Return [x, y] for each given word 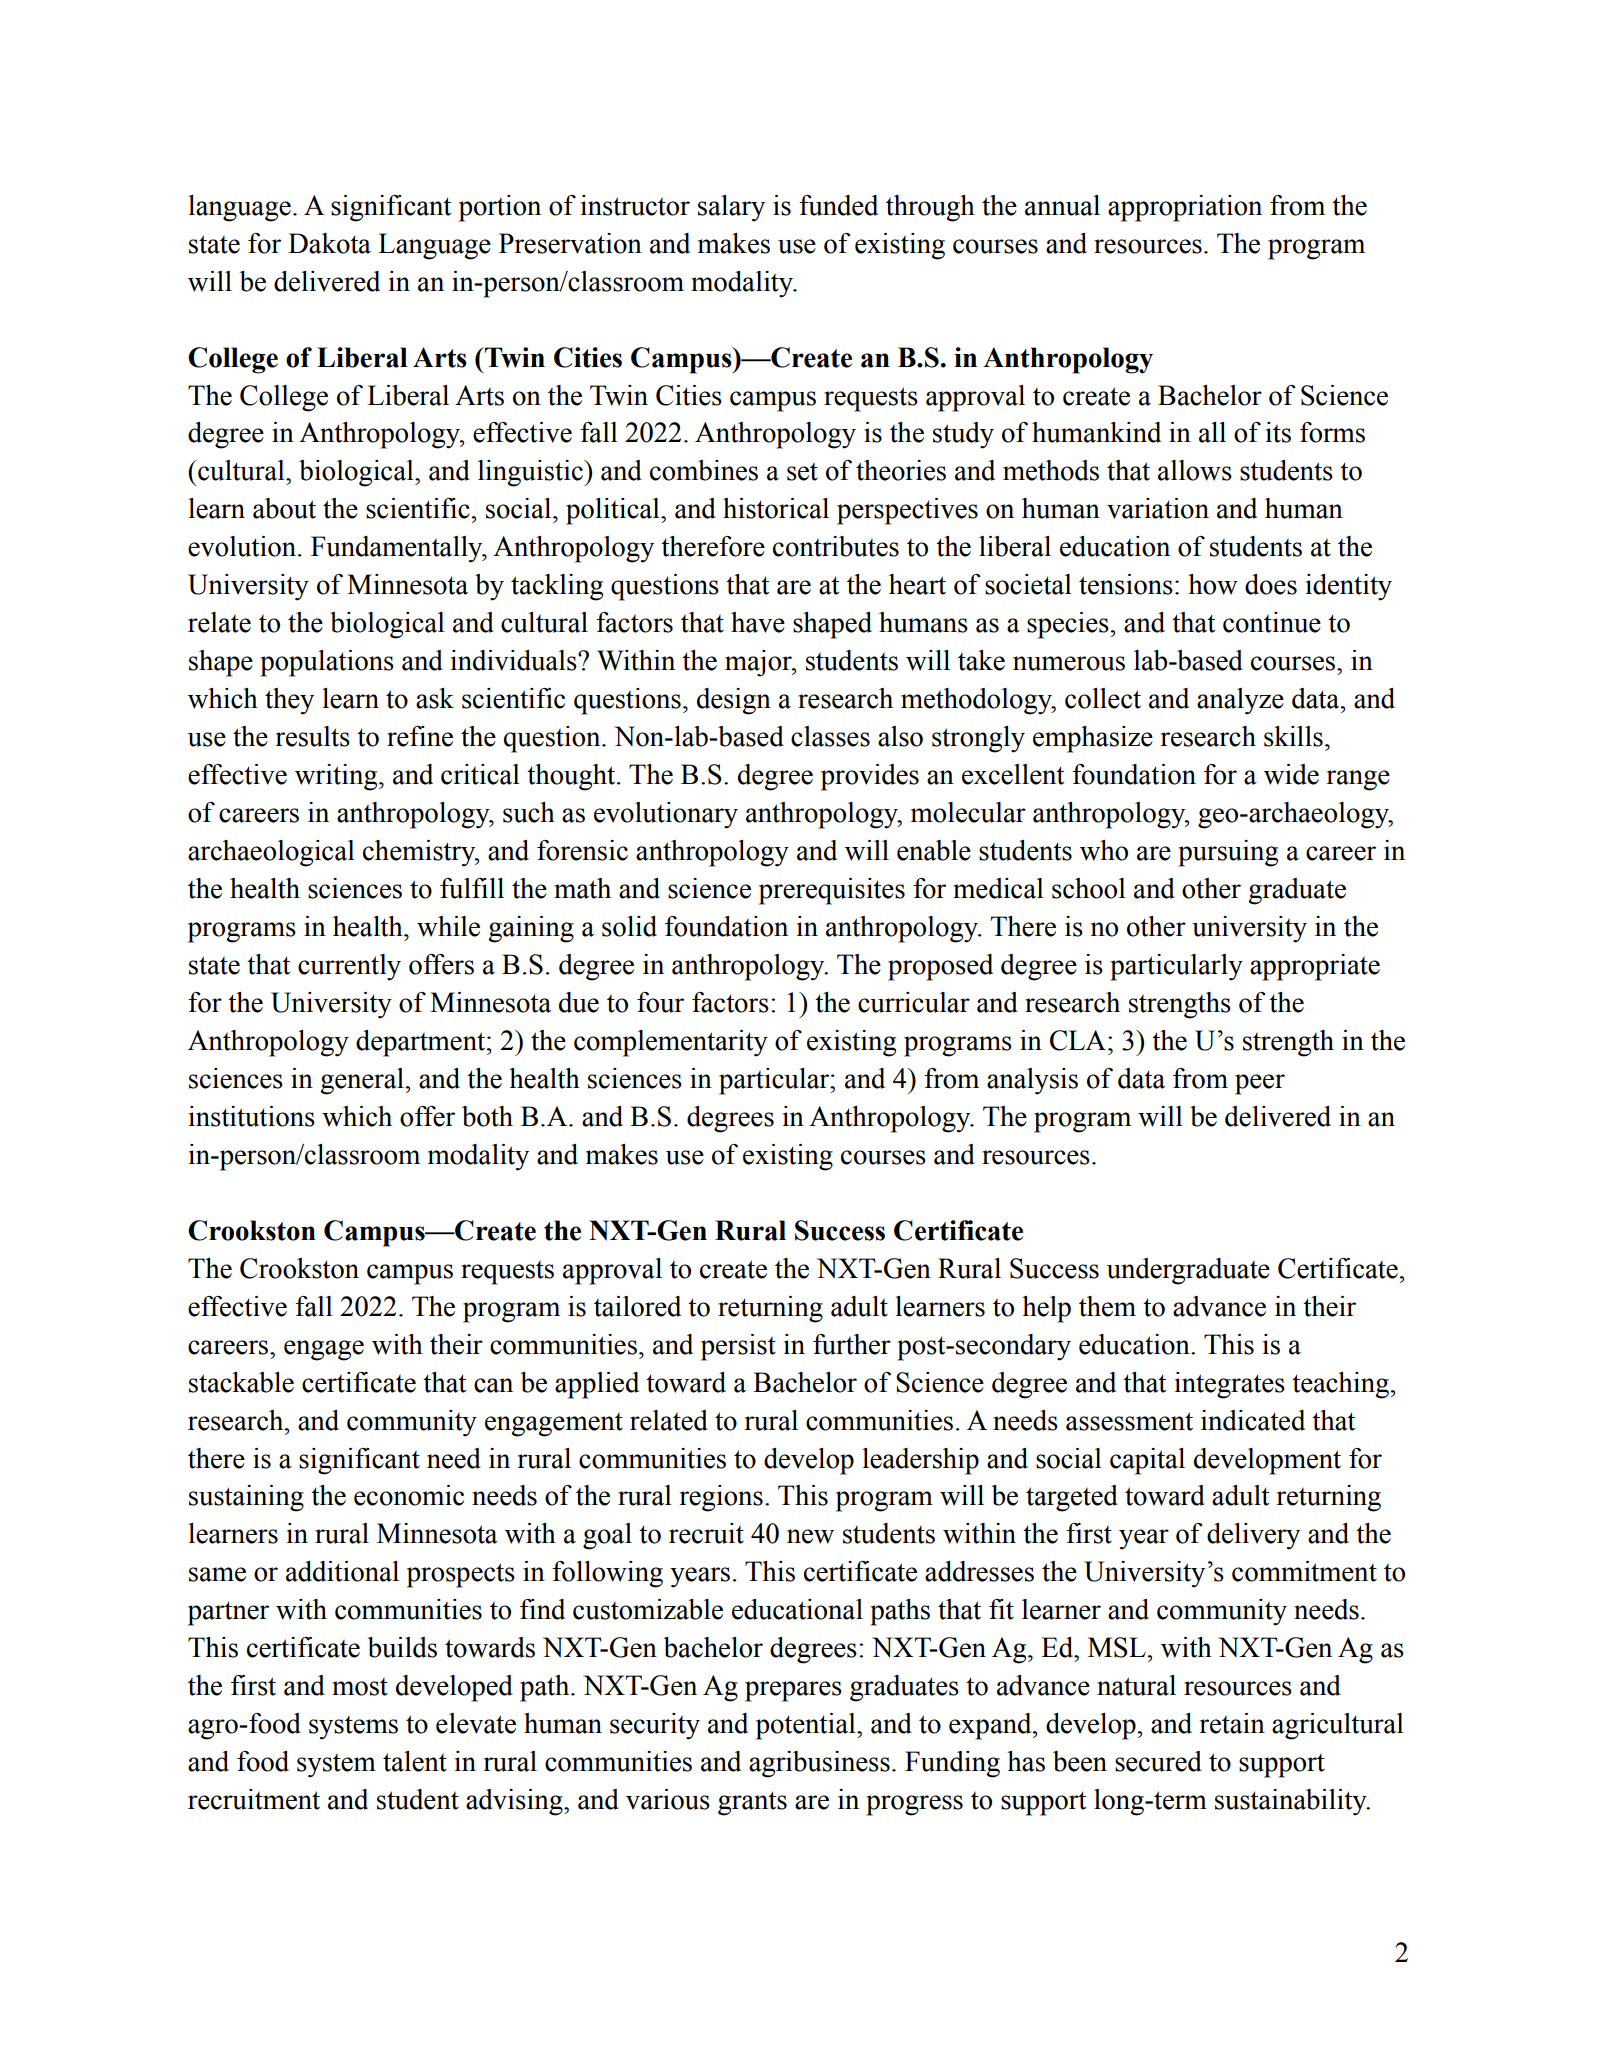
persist [738, 1347]
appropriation [1185, 208]
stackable [241, 1382]
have [758, 622]
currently [349, 967]
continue [1272, 622]
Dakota [329, 243]
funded [838, 205]
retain [1232, 1723]
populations [327, 663]
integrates [1230, 1385]
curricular [914, 1002]
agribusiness [819, 1764]
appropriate [1315, 967]
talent [415, 1761]
